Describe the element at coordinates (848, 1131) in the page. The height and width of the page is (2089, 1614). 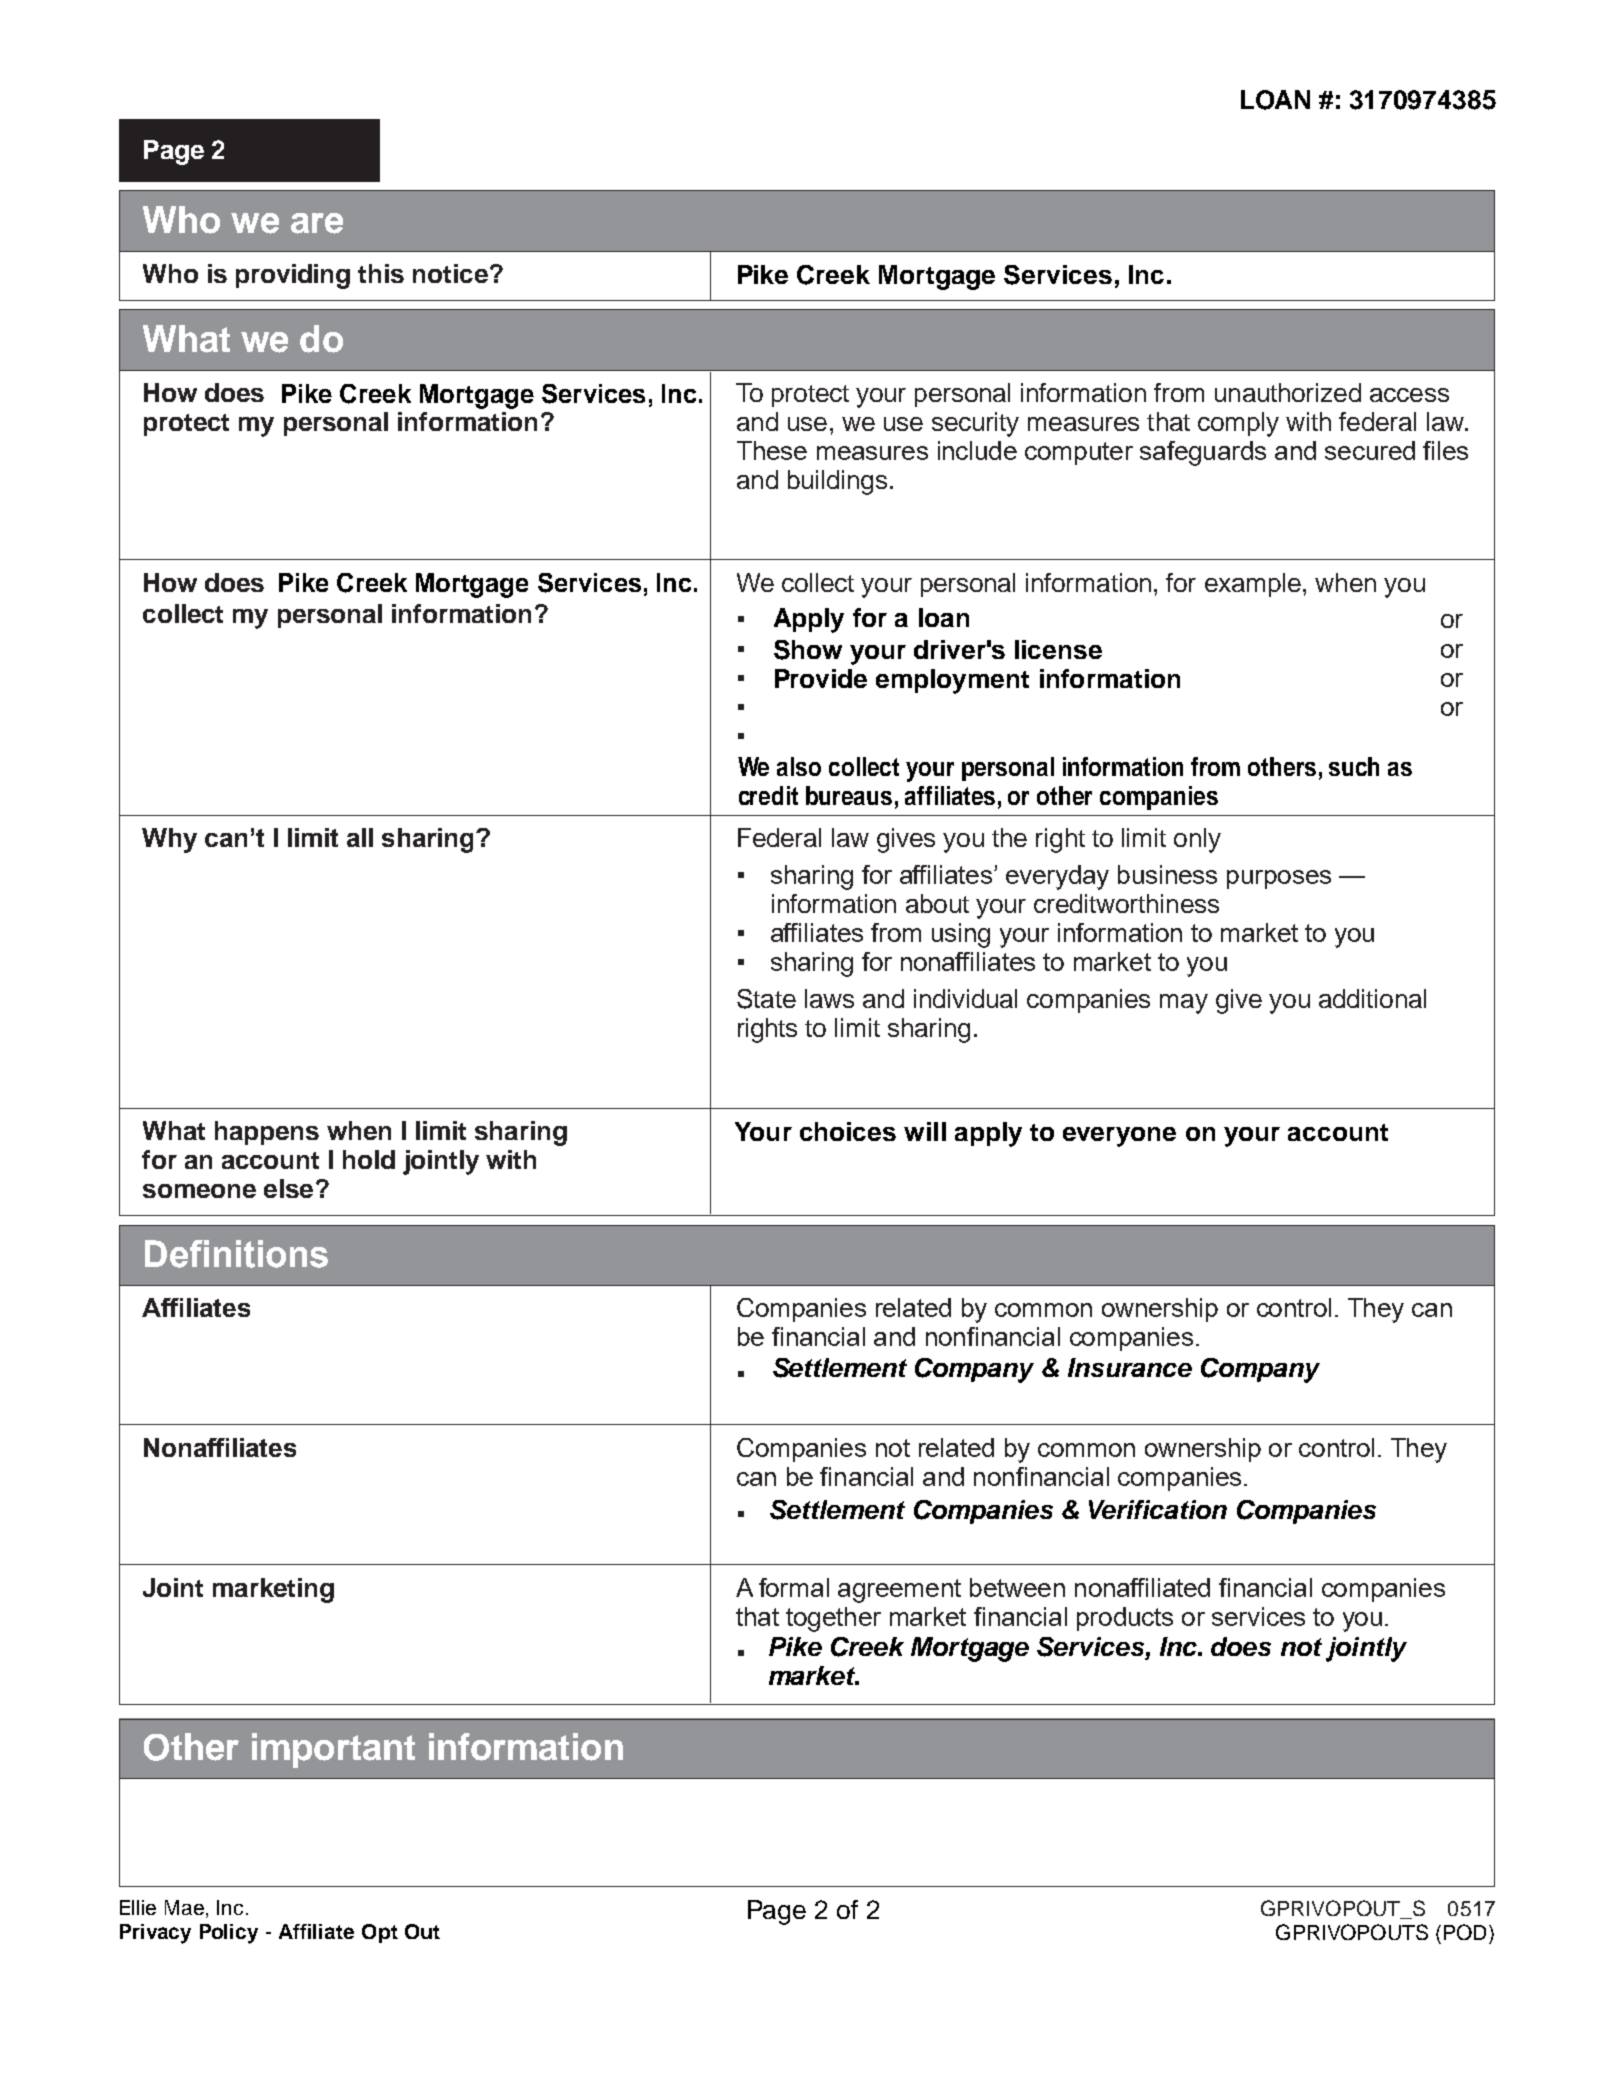
I see `choices` at that location.
